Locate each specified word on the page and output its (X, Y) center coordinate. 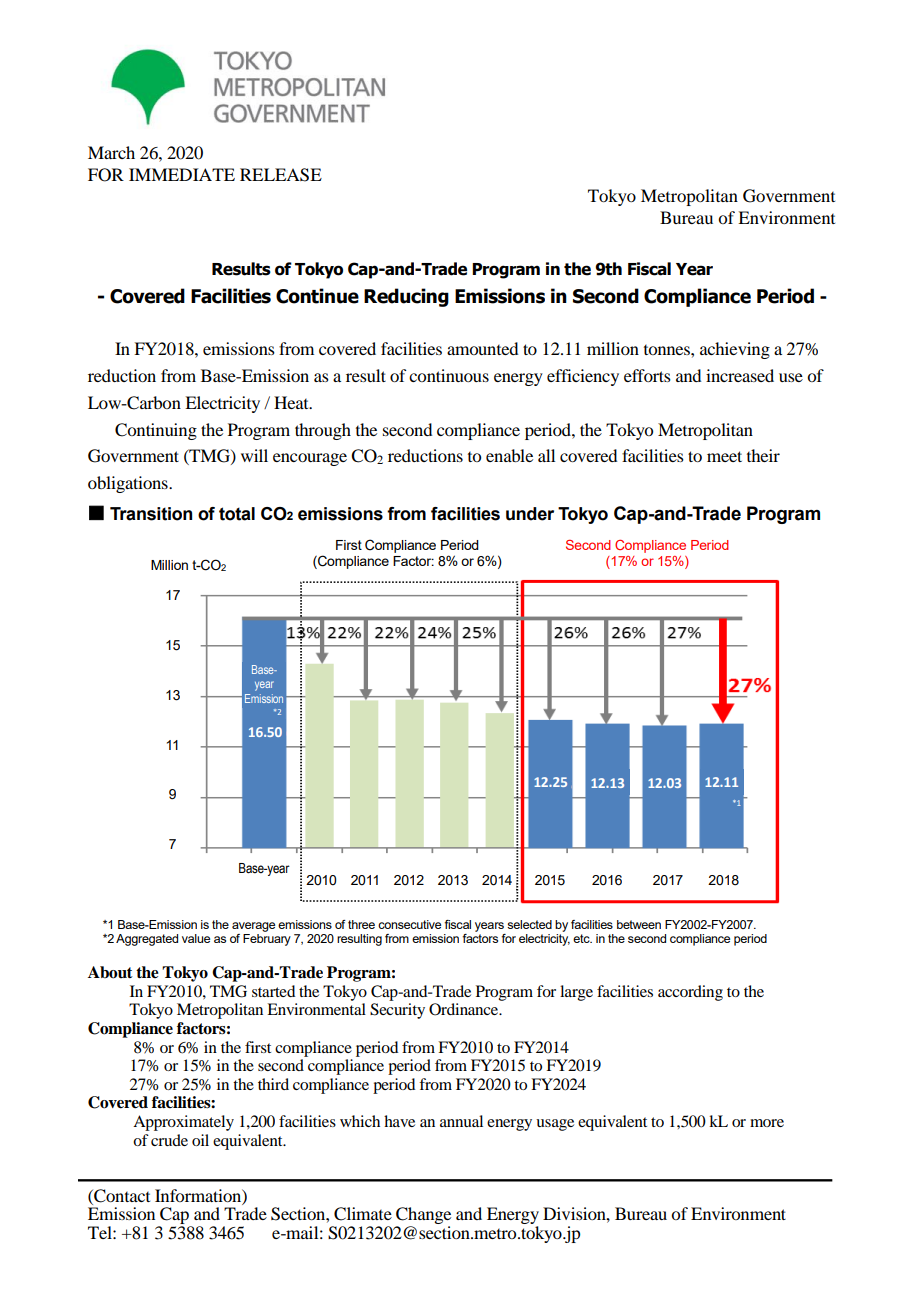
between (639, 924)
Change (423, 1217)
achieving (735, 350)
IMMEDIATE (182, 174)
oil (200, 1140)
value (196, 938)
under (530, 514)
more (767, 1123)
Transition (151, 514)
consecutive (409, 924)
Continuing (156, 431)
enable (509, 455)
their (763, 455)
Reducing (406, 297)
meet (724, 456)
